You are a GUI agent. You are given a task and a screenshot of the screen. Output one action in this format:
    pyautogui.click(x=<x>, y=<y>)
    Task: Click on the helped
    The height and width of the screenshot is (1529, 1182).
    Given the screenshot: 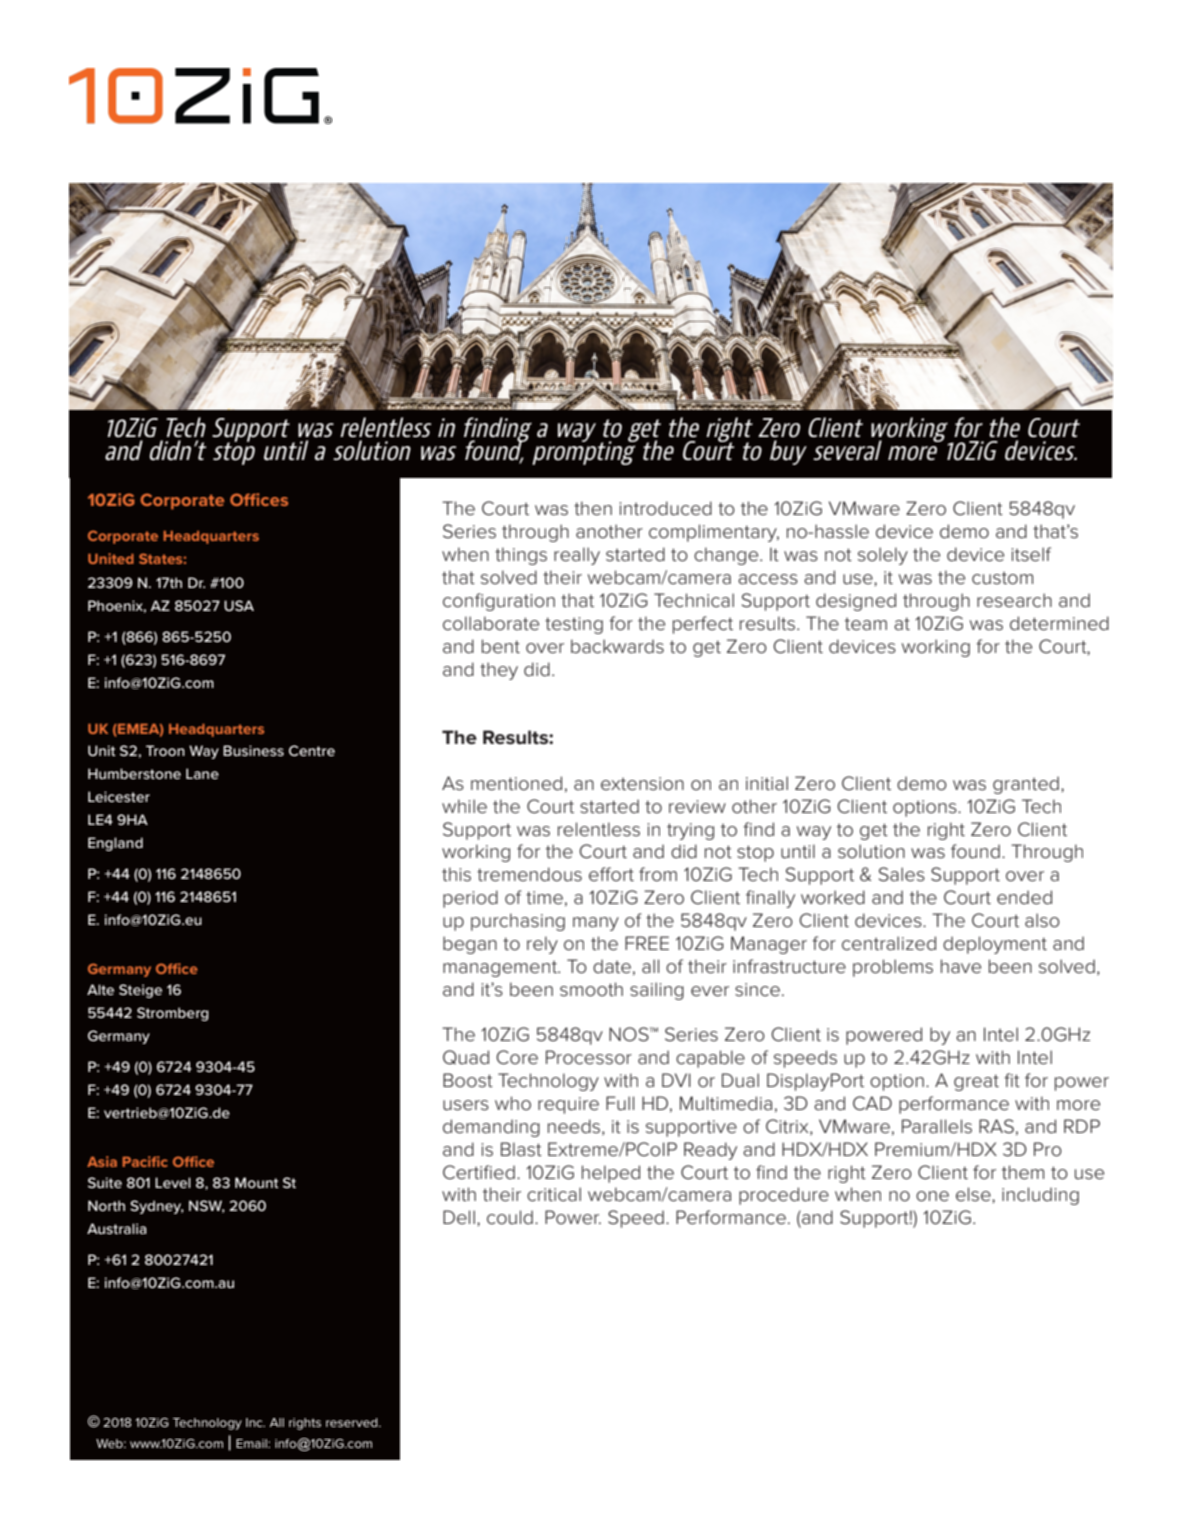 What is the action you would take?
    pyautogui.click(x=611, y=1174)
